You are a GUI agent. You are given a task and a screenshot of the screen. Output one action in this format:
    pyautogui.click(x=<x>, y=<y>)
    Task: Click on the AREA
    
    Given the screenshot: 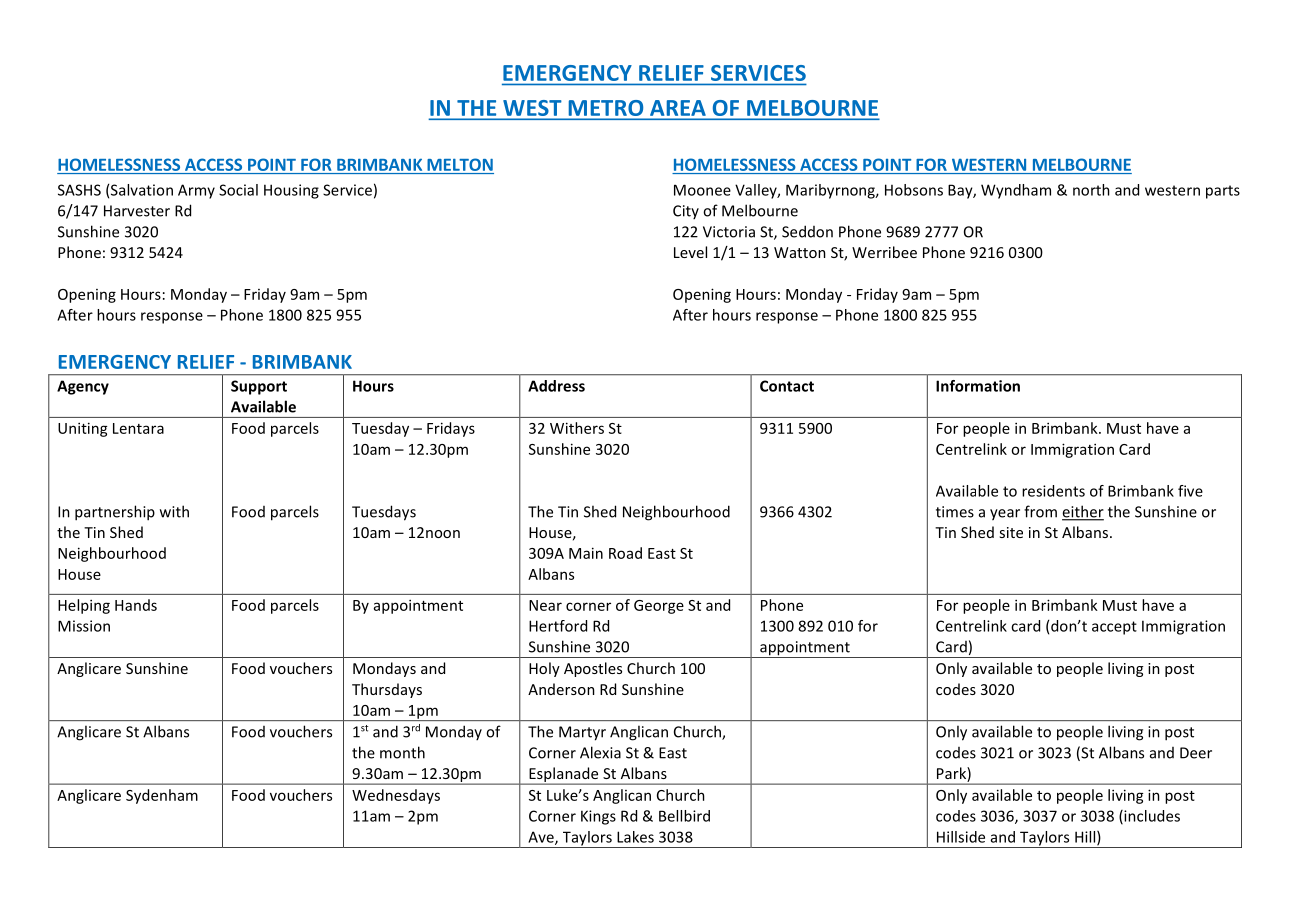 What is the action you would take?
    pyautogui.click(x=677, y=108)
